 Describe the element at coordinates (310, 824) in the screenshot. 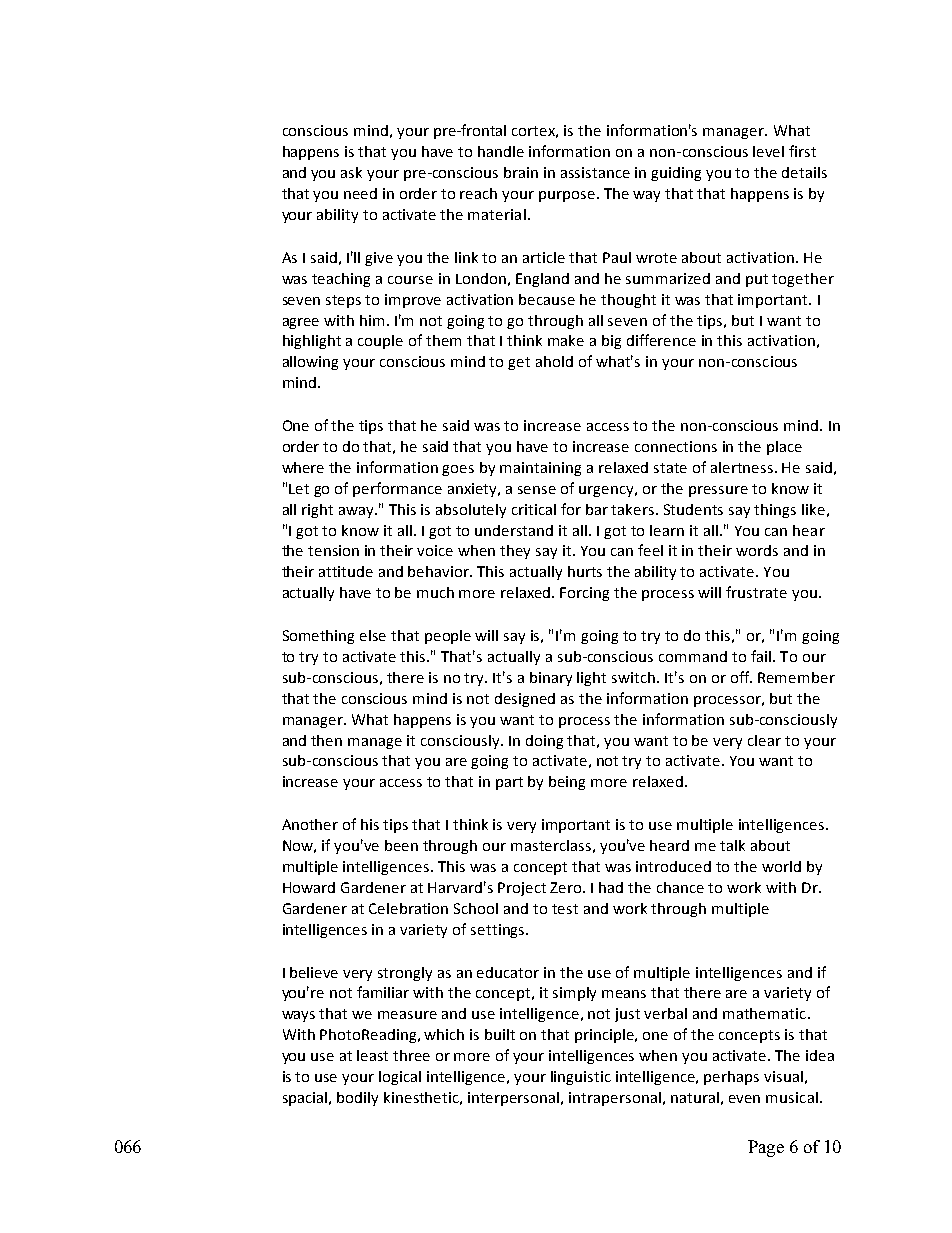

I see `Another` at that location.
